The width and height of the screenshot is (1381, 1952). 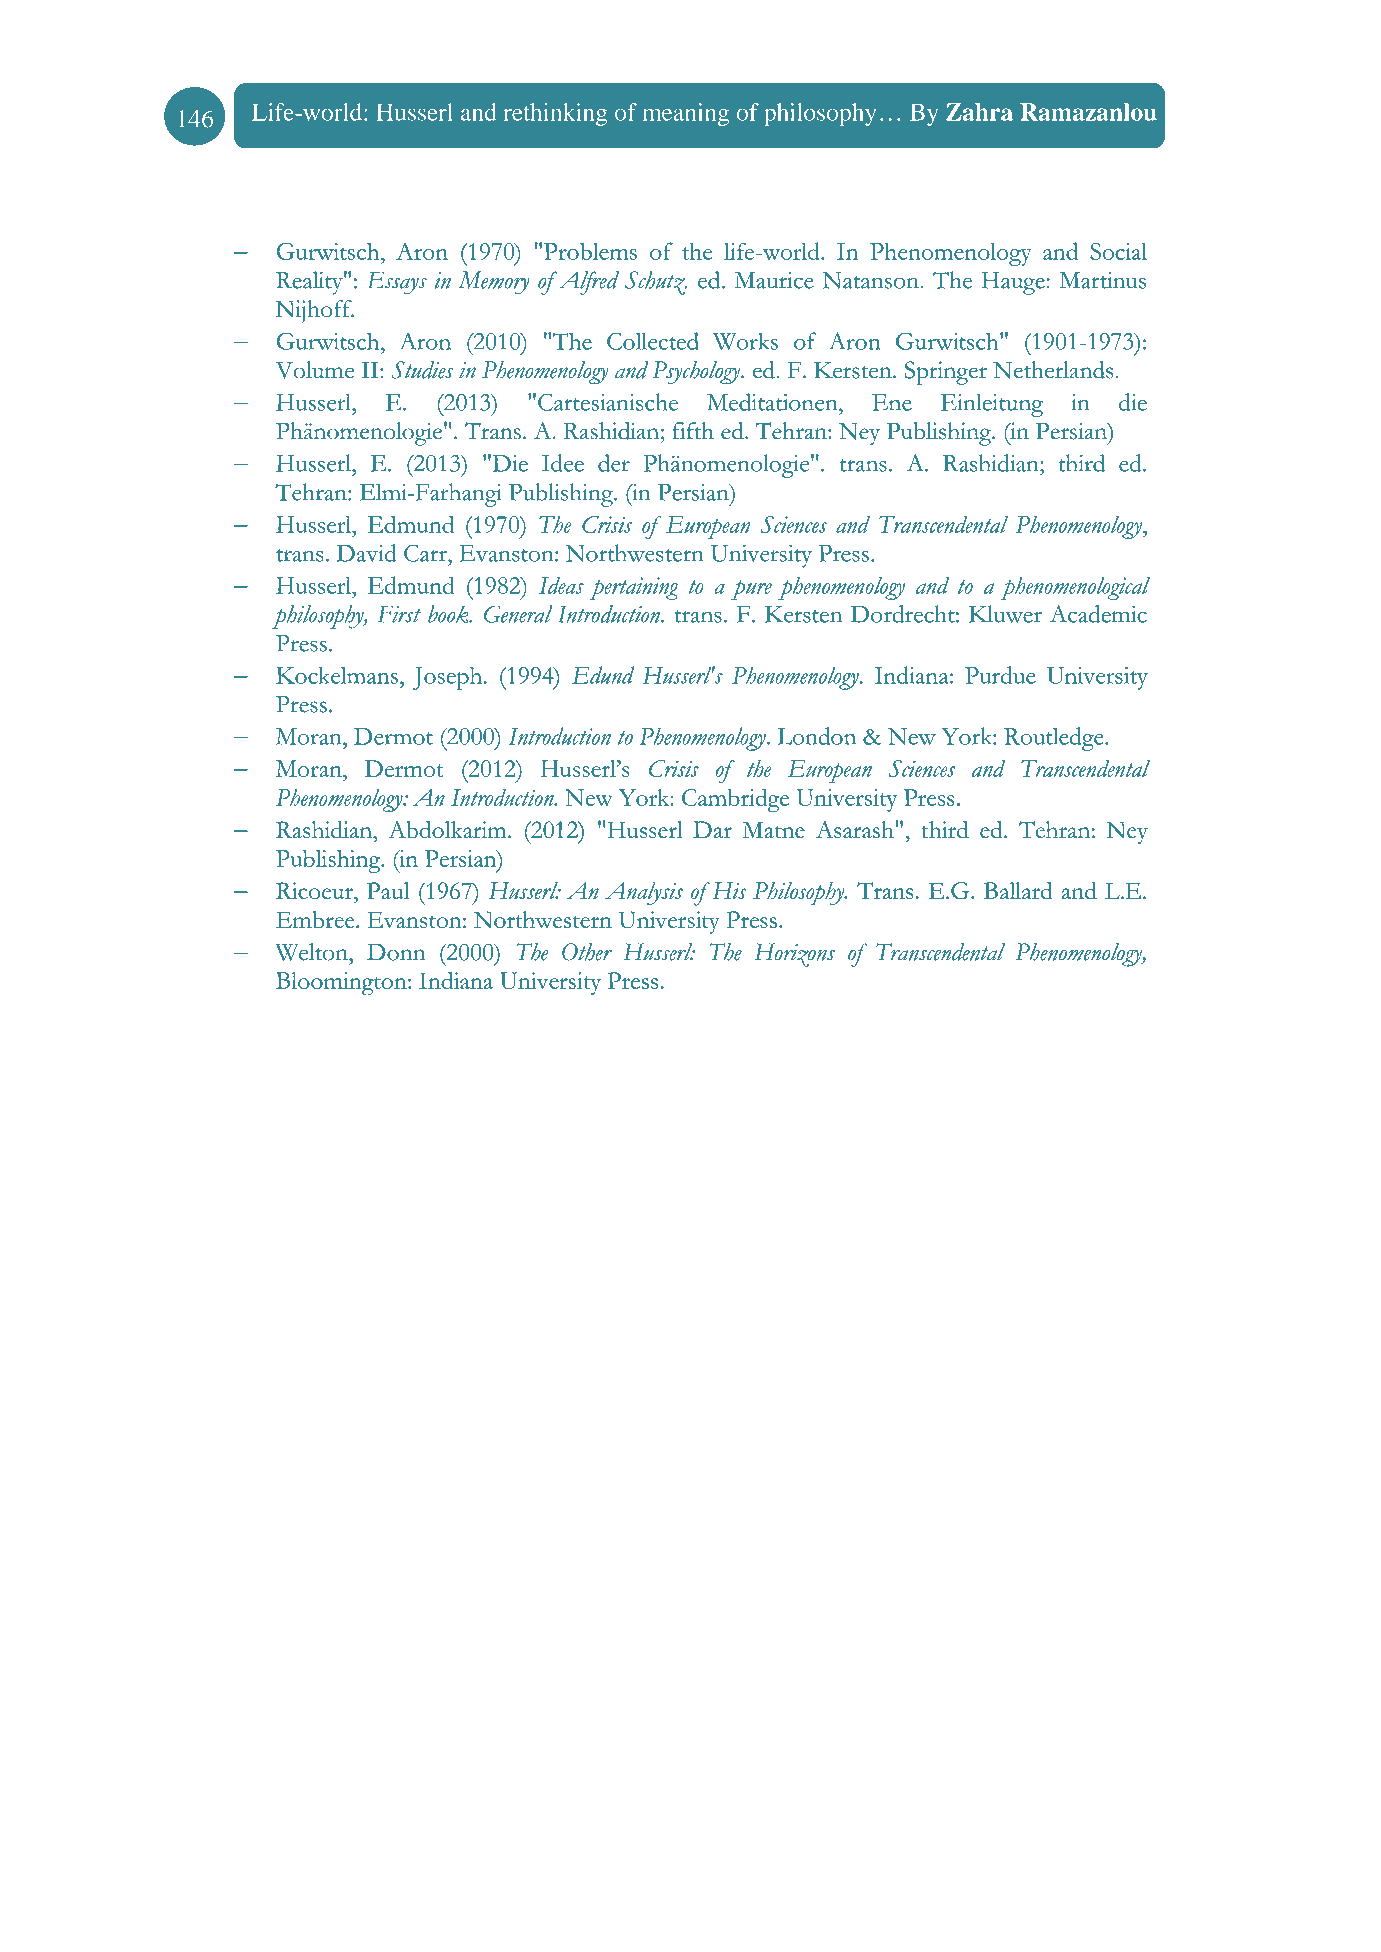 I want to click on rethinking, so click(x=555, y=114).
